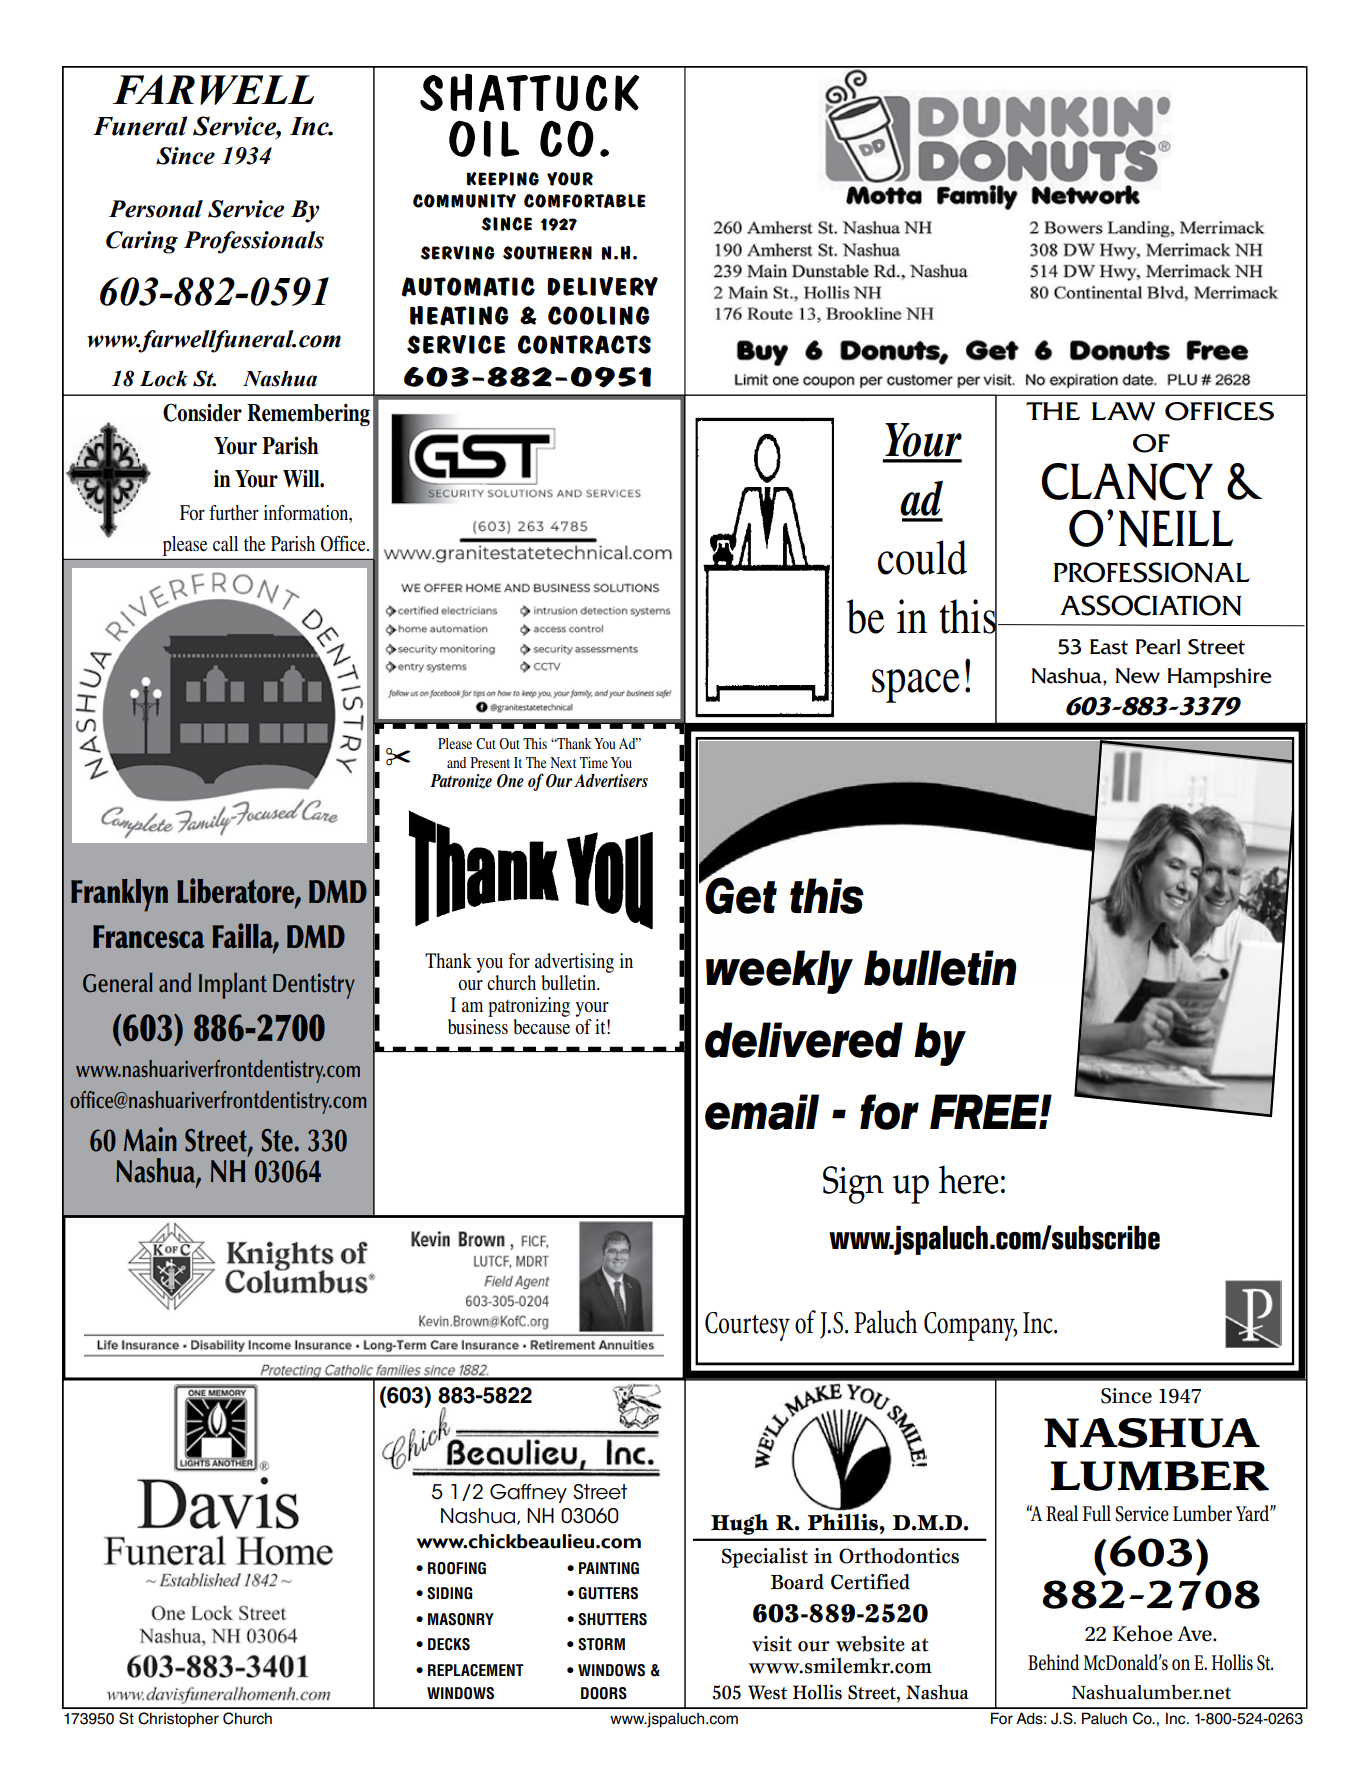  Describe the element at coordinates (1137, 676) in the screenshot. I see `New` at that location.
